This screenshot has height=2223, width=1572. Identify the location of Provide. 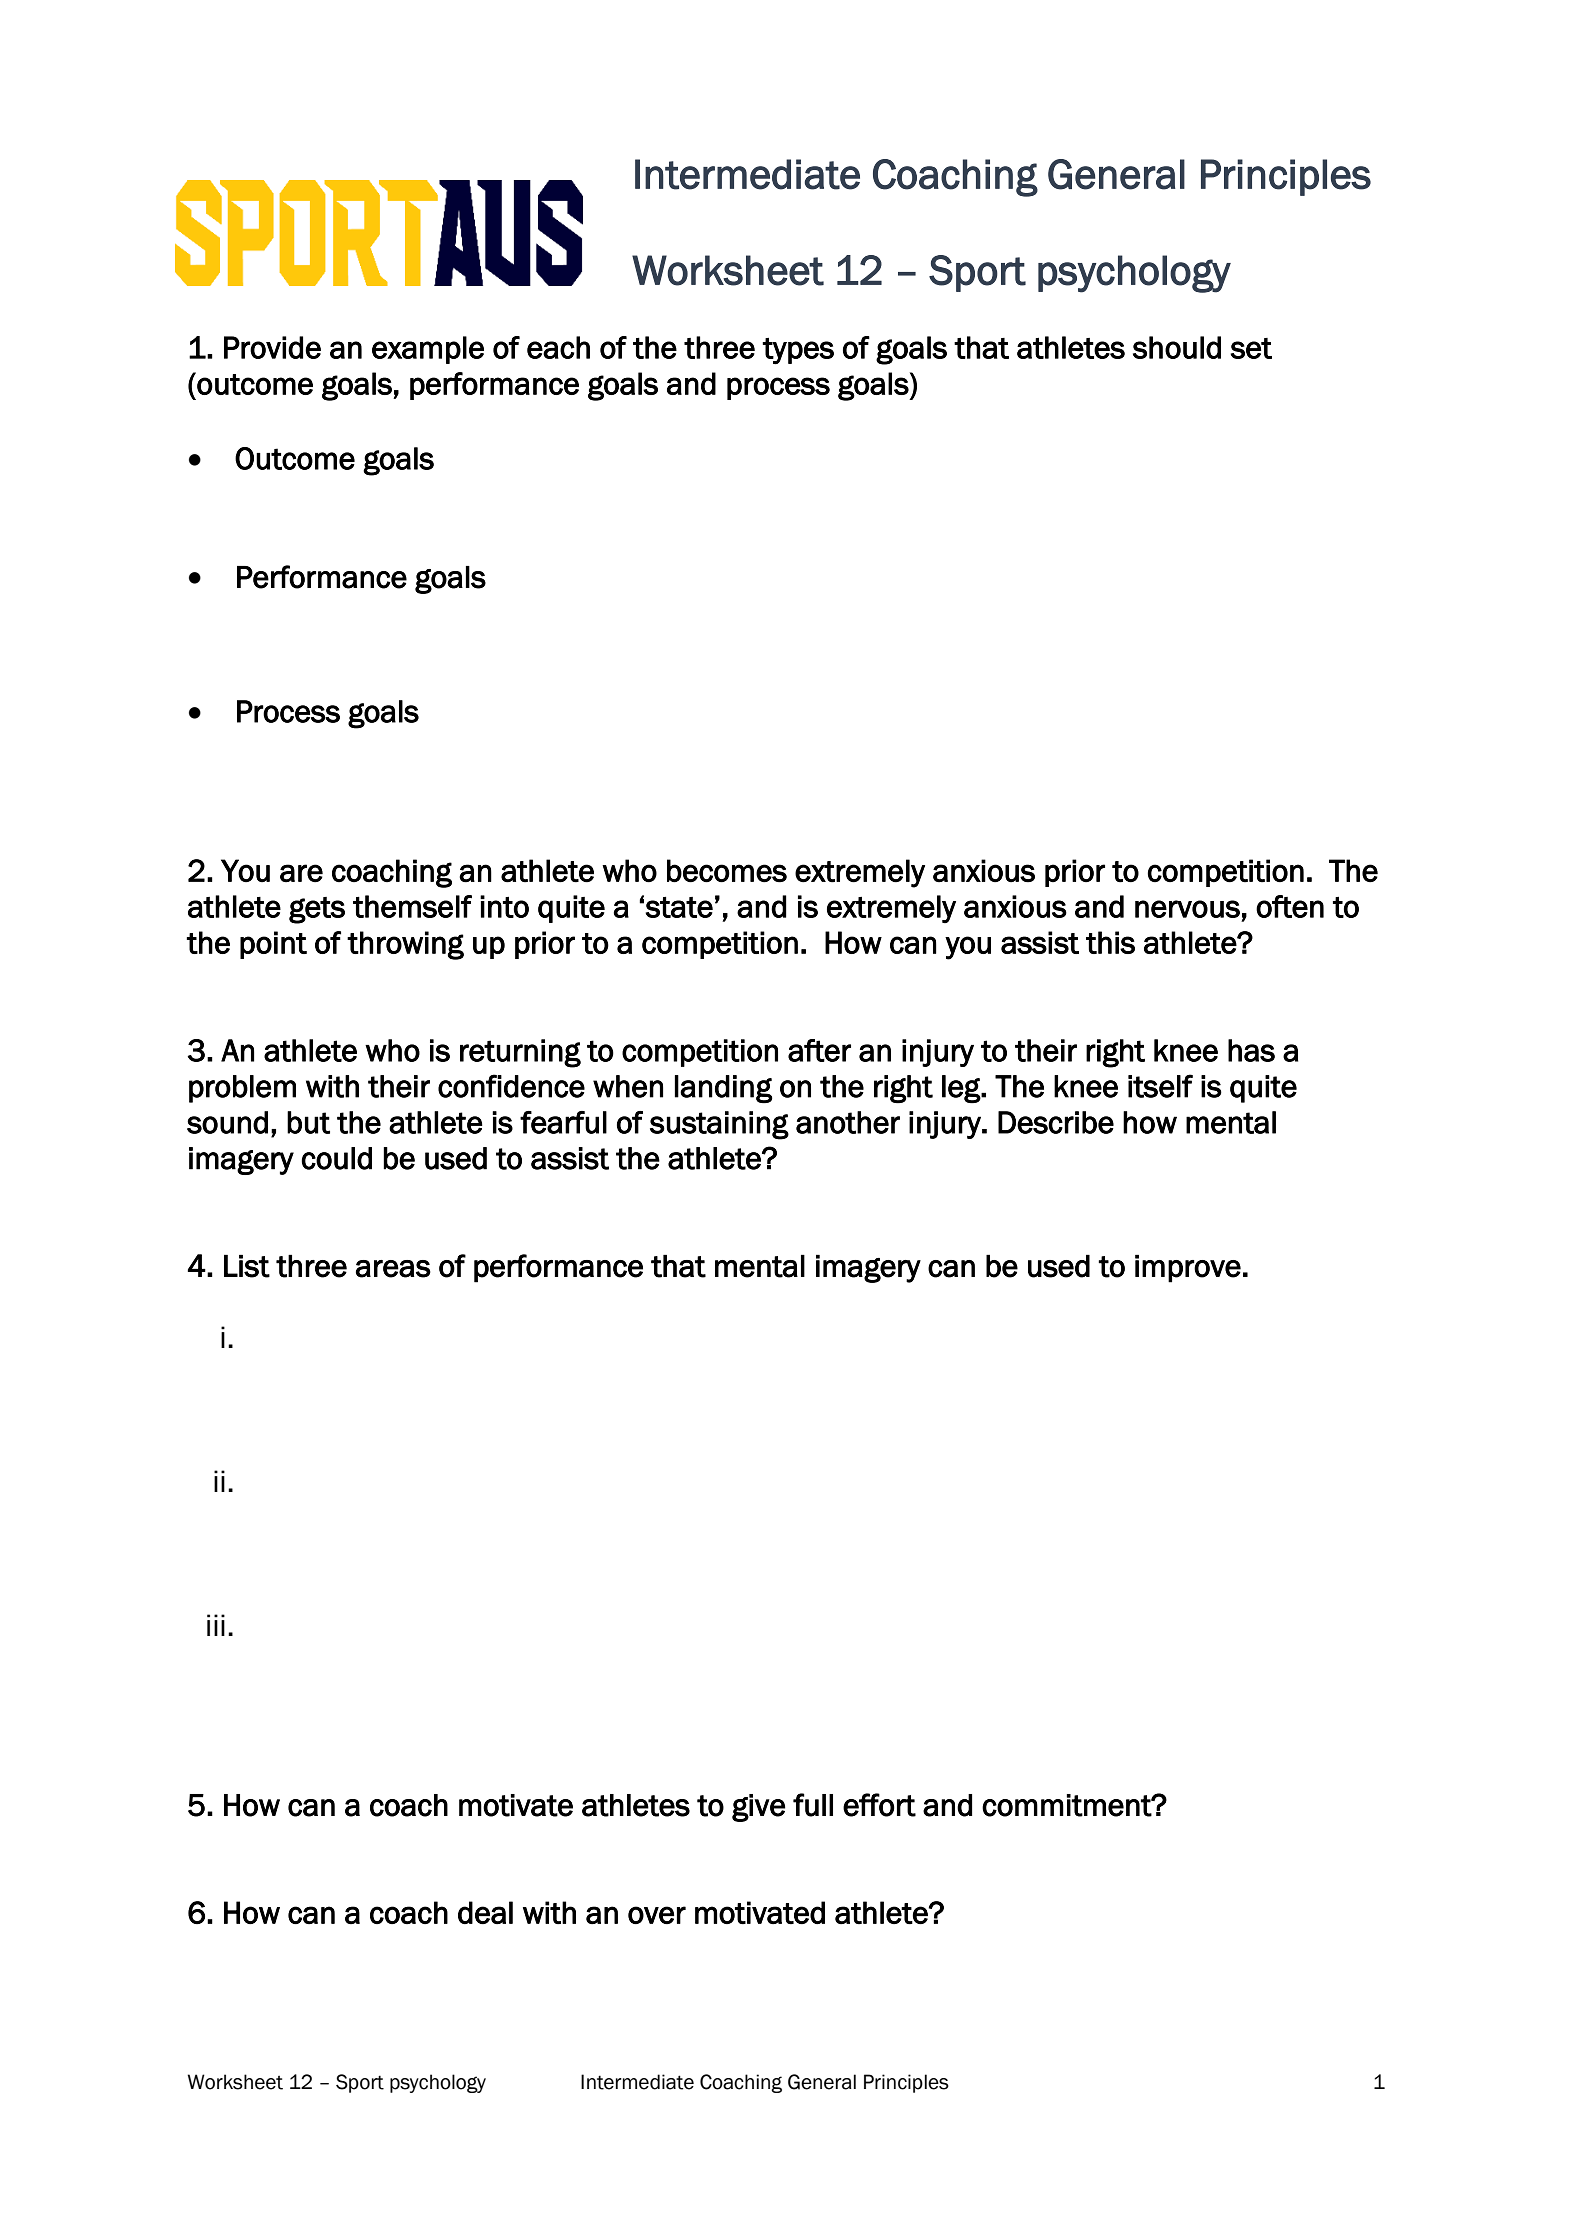
(272, 347).
